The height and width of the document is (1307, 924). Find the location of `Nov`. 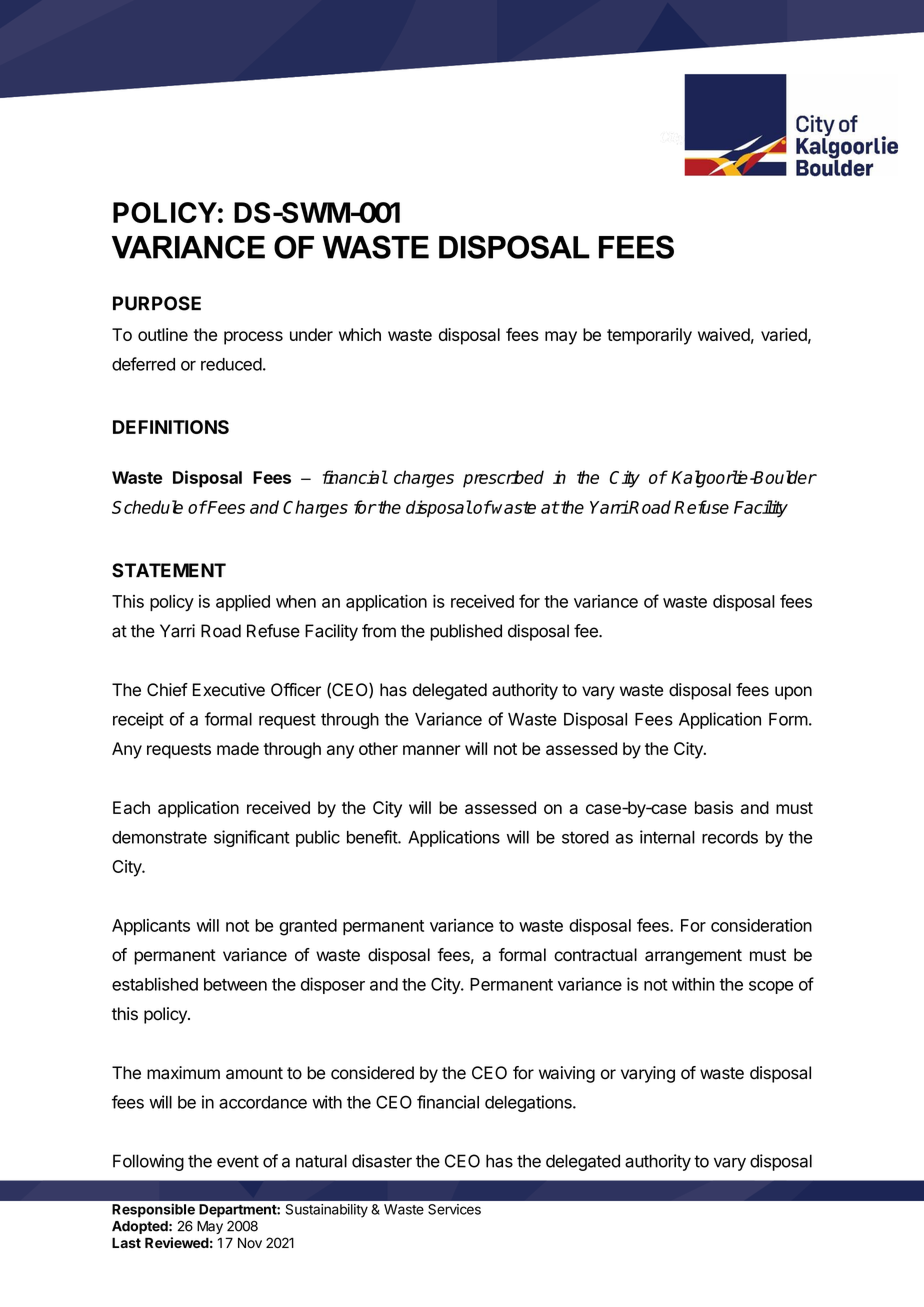

Nov is located at coordinates (250, 1242).
